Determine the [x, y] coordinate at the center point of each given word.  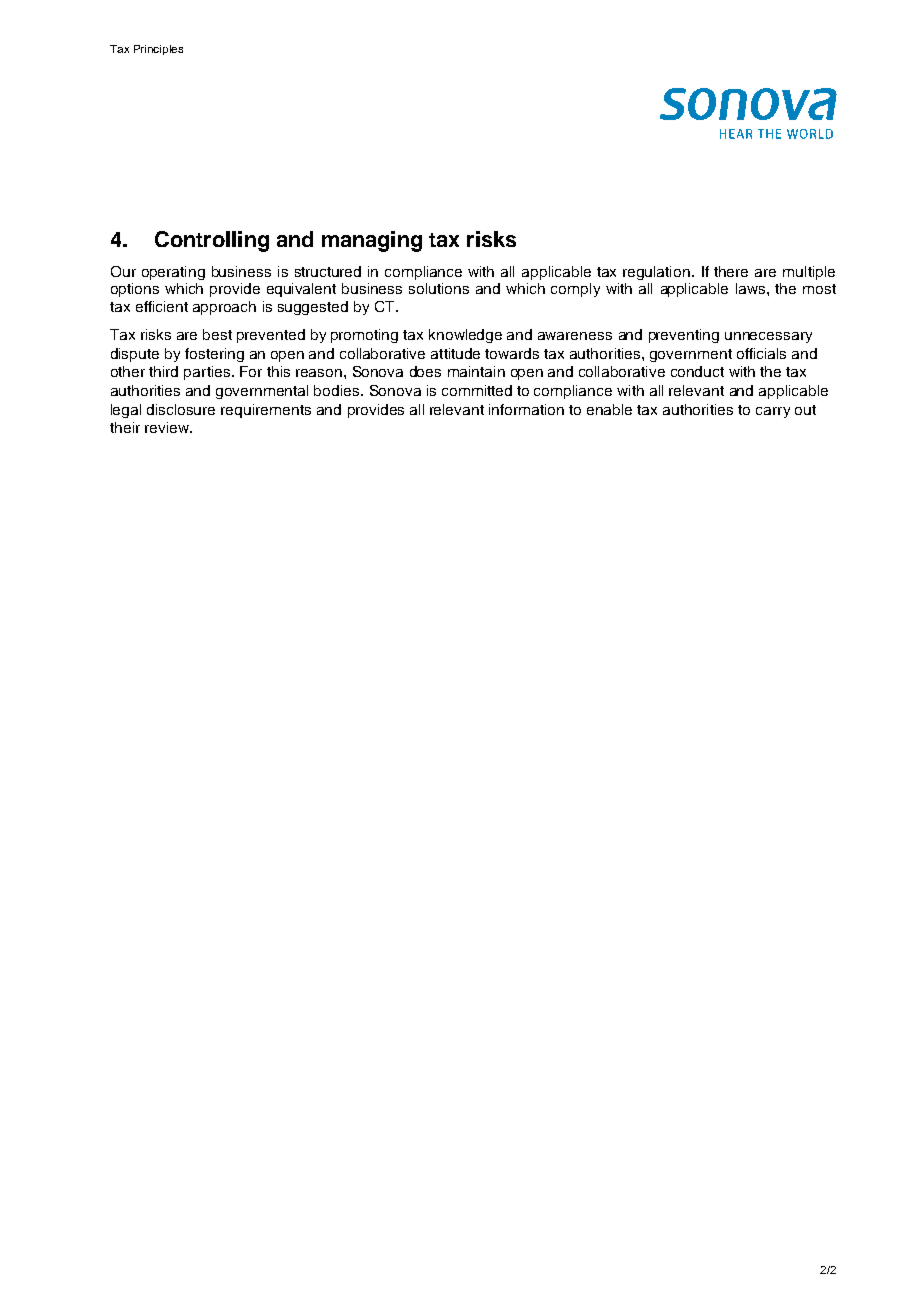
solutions [439, 288]
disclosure [181, 409]
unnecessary [768, 337]
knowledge [465, 336]
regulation [656, 273]
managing [372, 241]
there [731, 271]
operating [173, 273]
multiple [809, 273]
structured [328, 271]
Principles [158, 50]
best [217, 334]
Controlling [212, 241]
